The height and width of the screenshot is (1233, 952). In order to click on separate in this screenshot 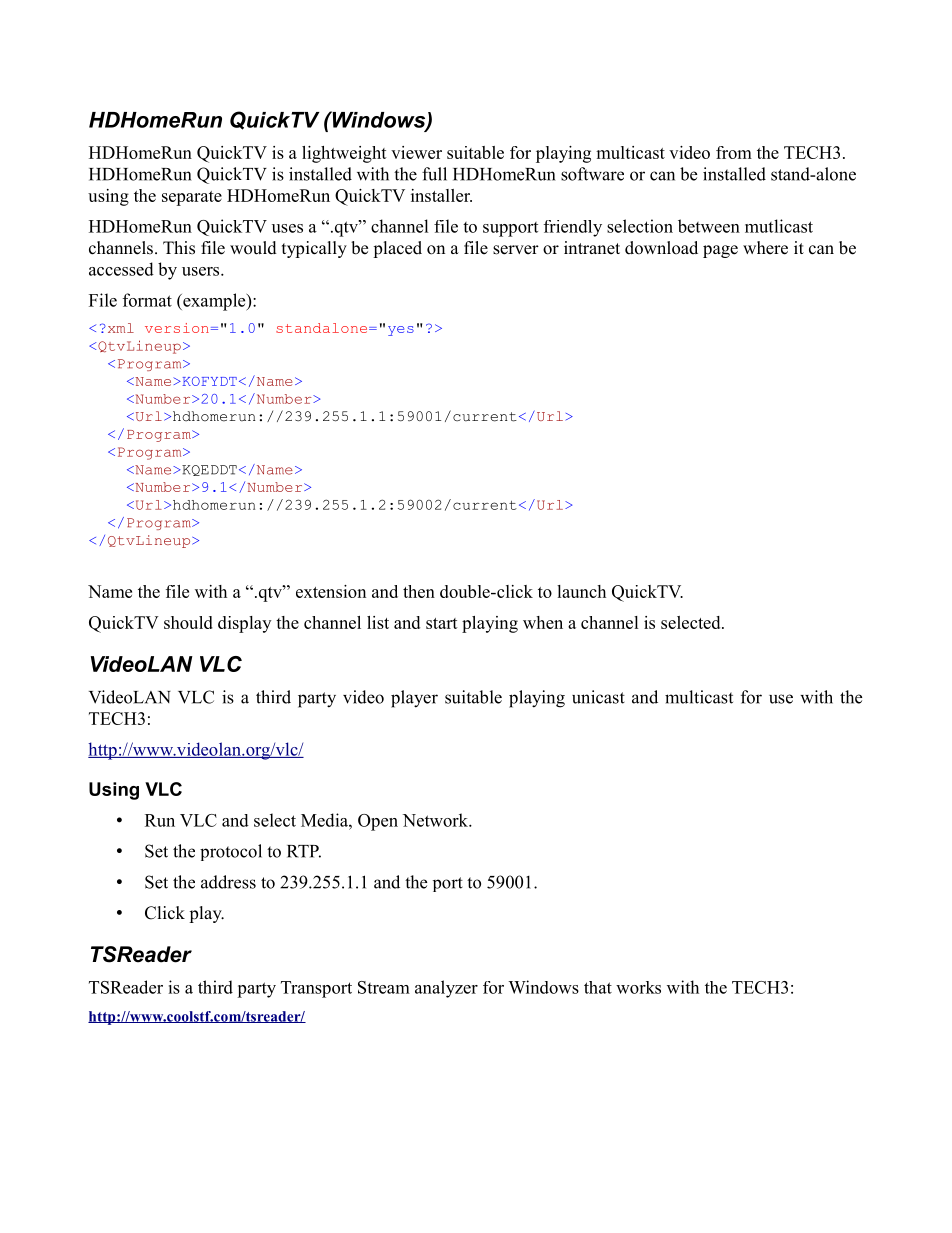, I will do `click(192, 198)`.
